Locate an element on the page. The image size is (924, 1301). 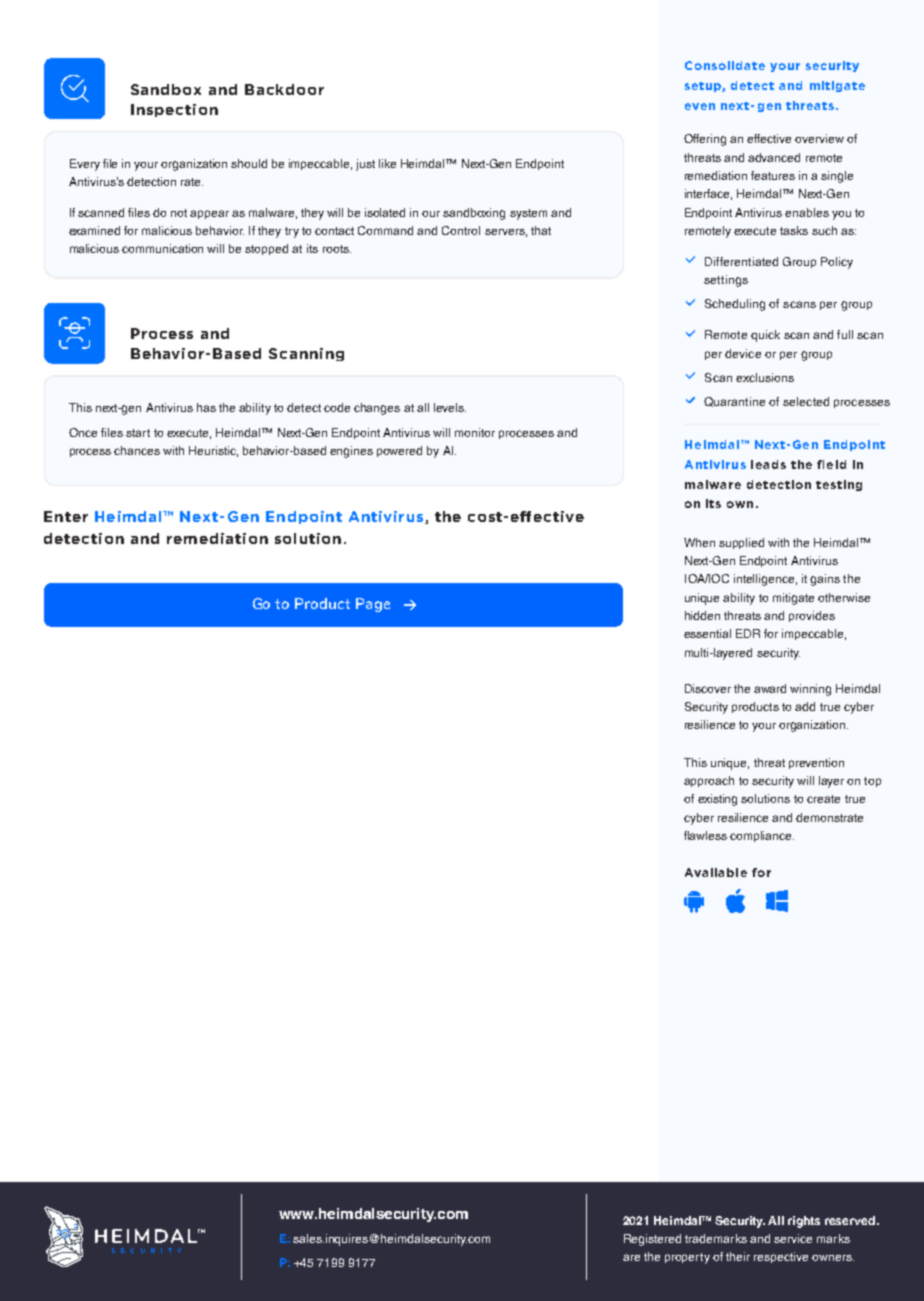
award is located at coordinates (770, 688).
